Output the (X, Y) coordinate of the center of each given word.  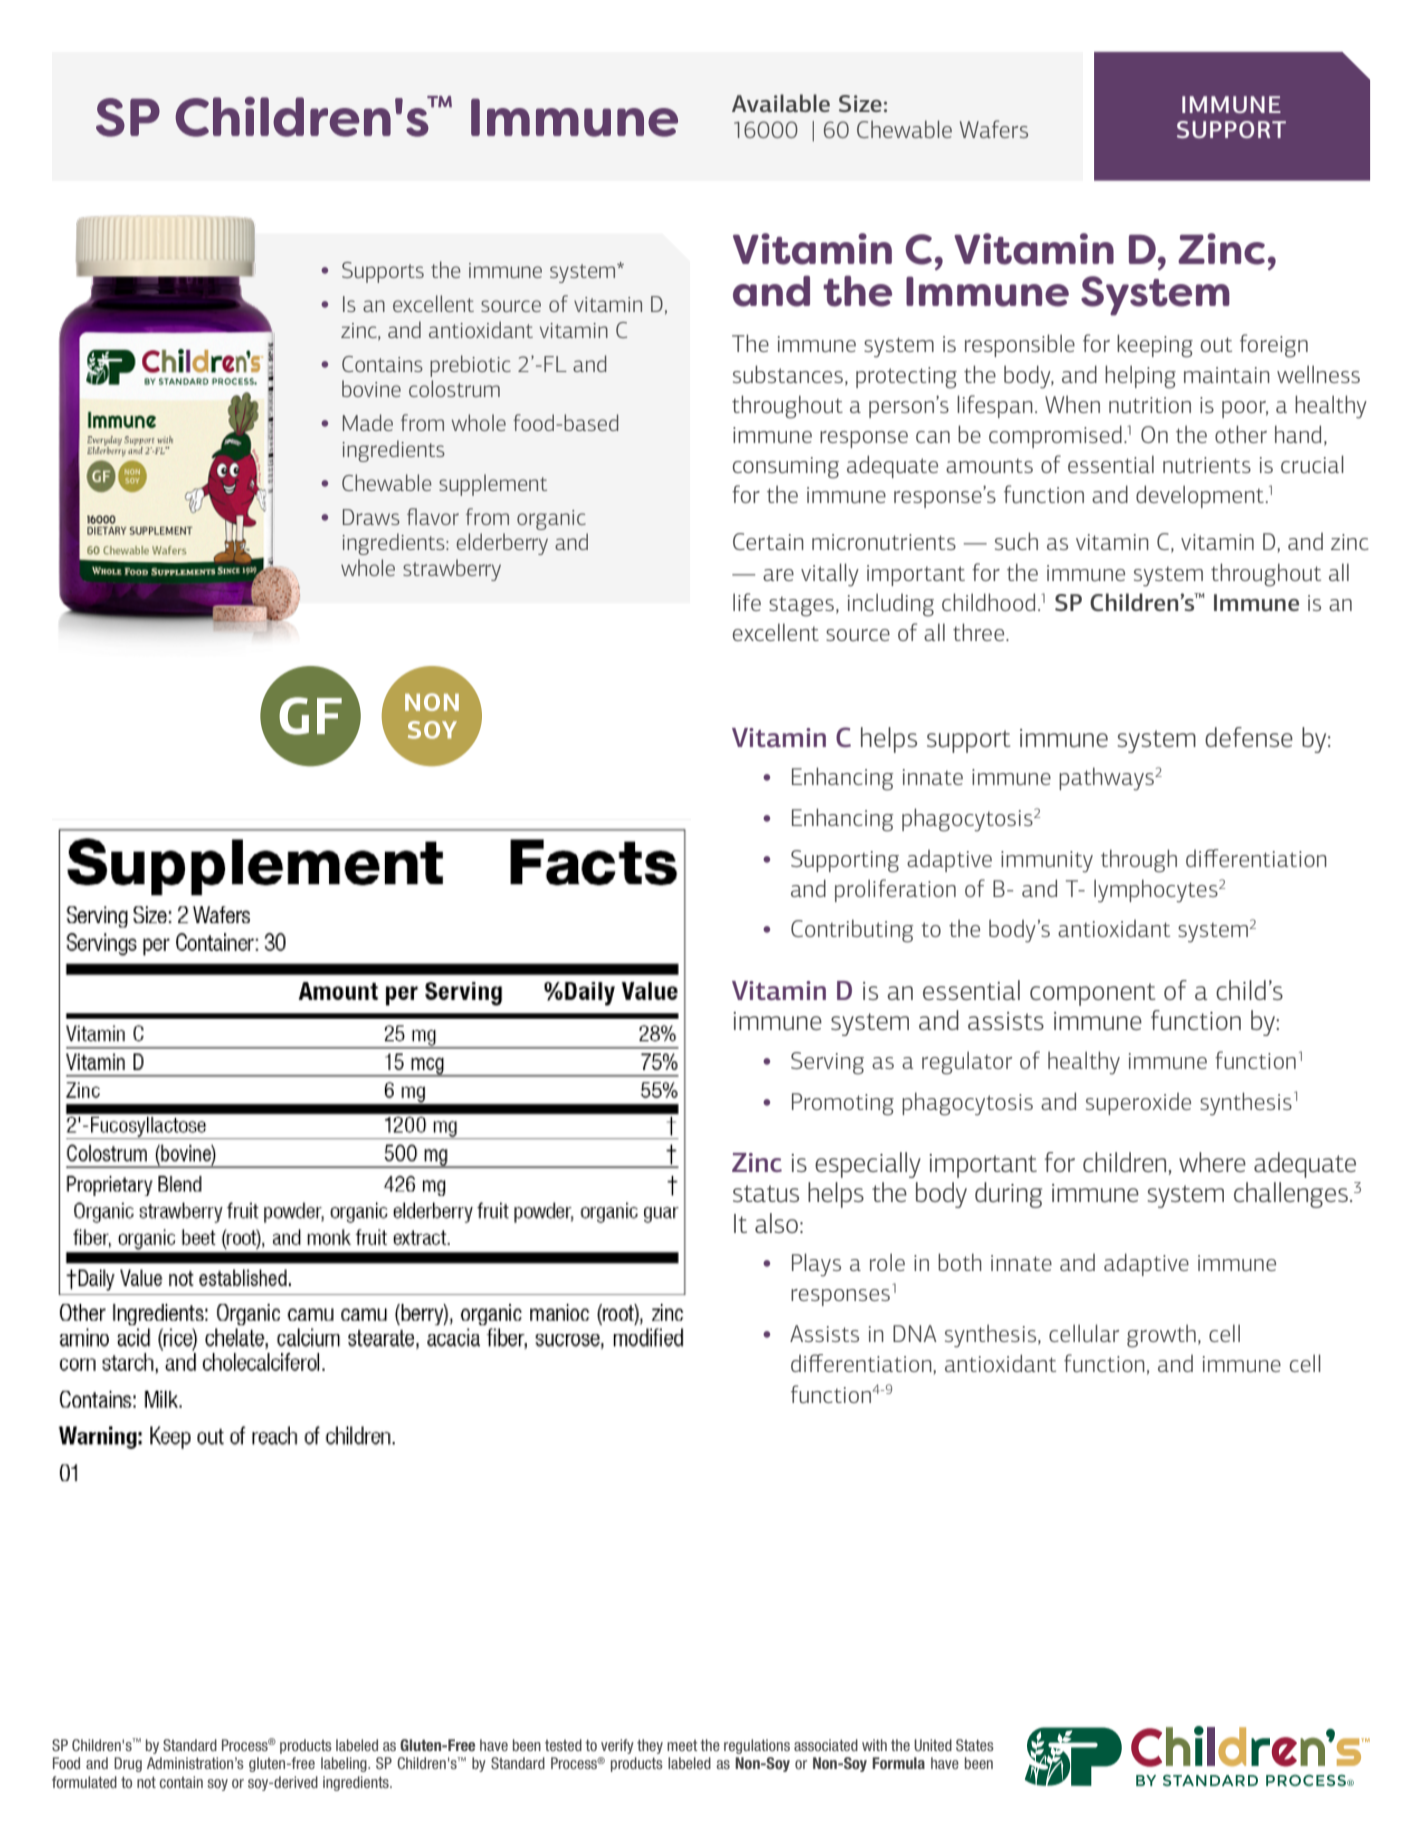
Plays (816, 1265)
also (776, 1223)
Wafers (994, 129)
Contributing (852, 931)
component (1092, 994)
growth (1161, 1336)
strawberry (452, 570)
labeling (345, 1764)
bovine (371, 388)
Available (781, 103)
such (1016, 541)
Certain (768, 541)
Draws (371, 517)
